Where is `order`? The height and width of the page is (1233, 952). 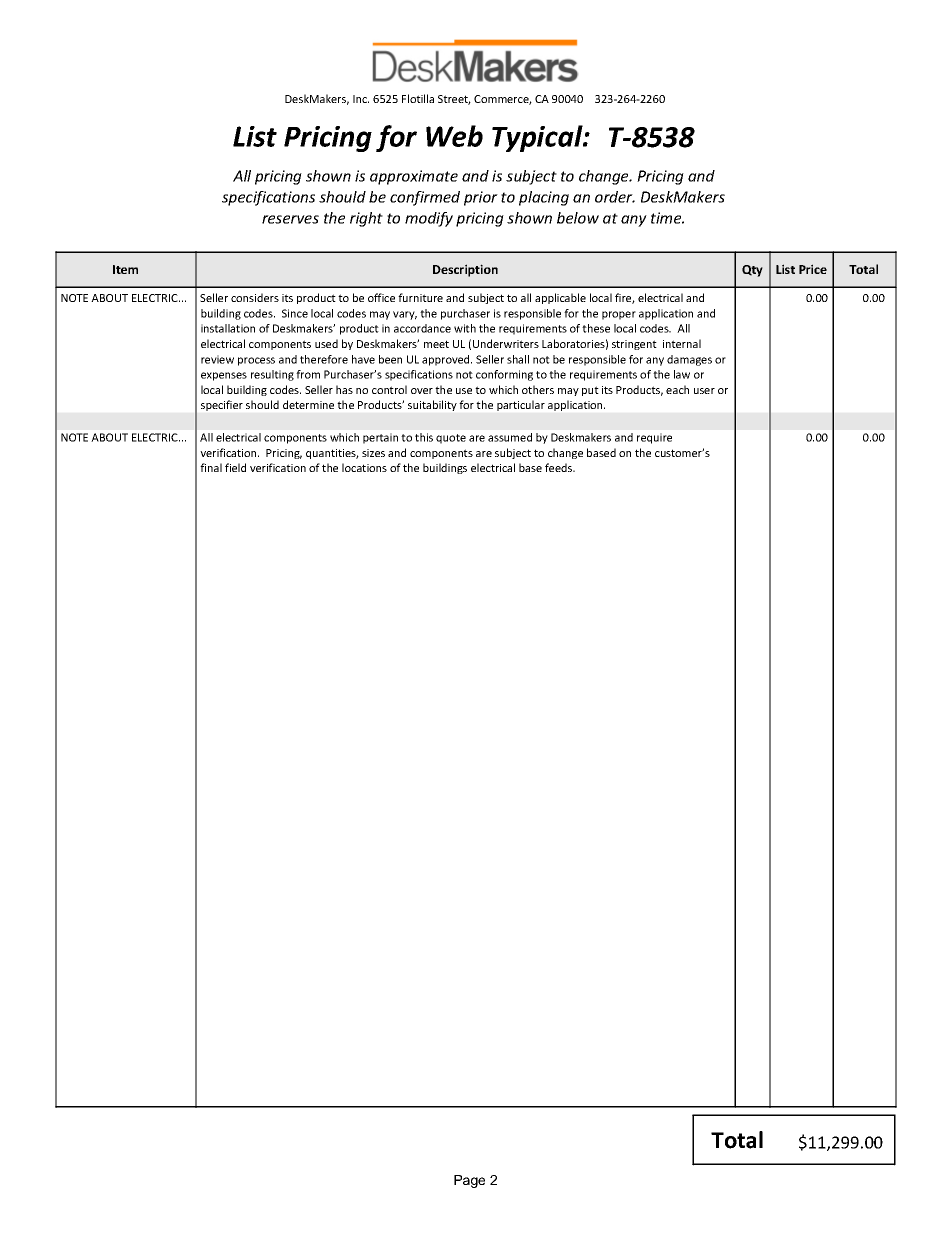 order is located at coordinates (615, 197).
